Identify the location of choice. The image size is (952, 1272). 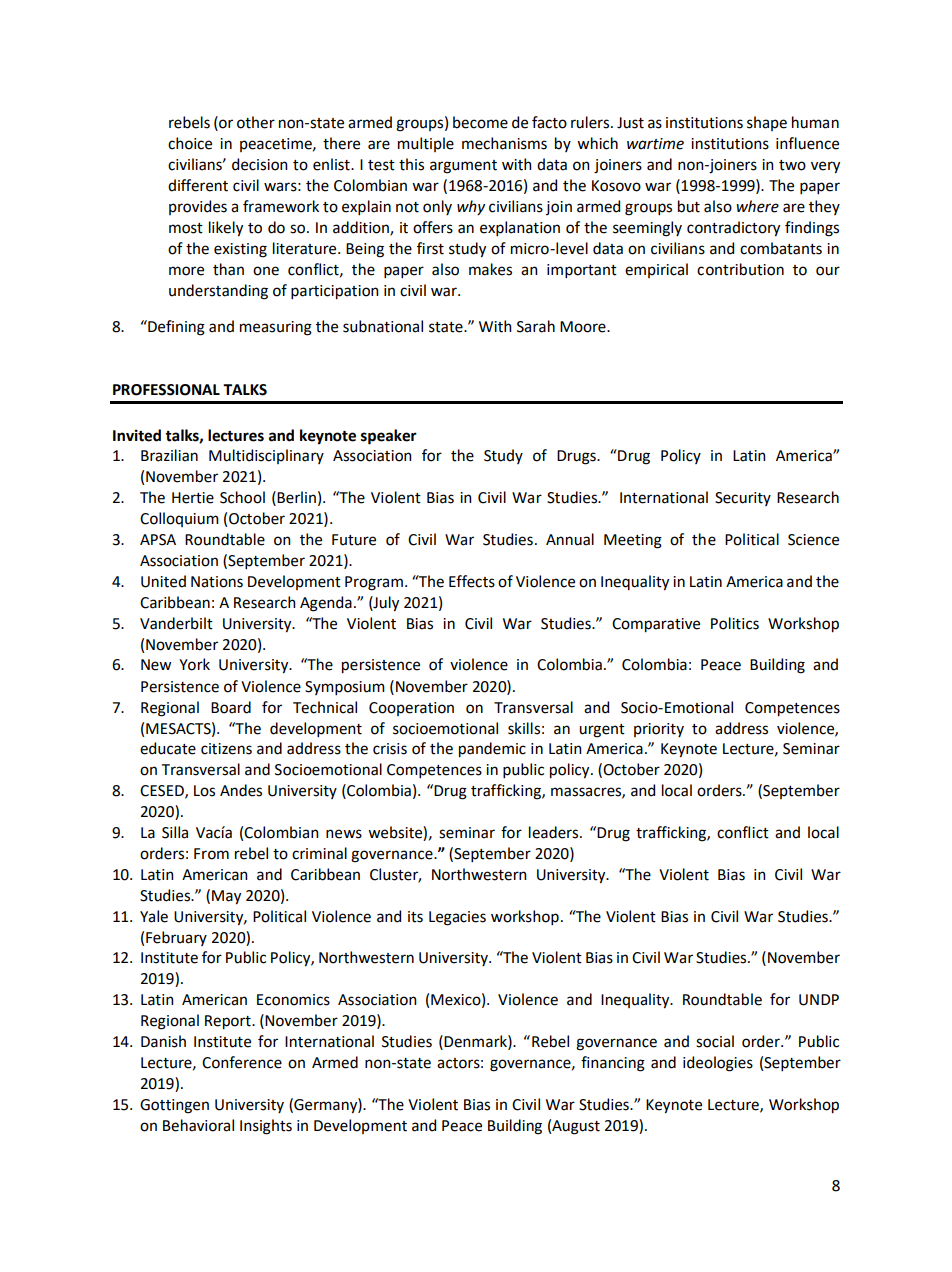
(190, 143).
